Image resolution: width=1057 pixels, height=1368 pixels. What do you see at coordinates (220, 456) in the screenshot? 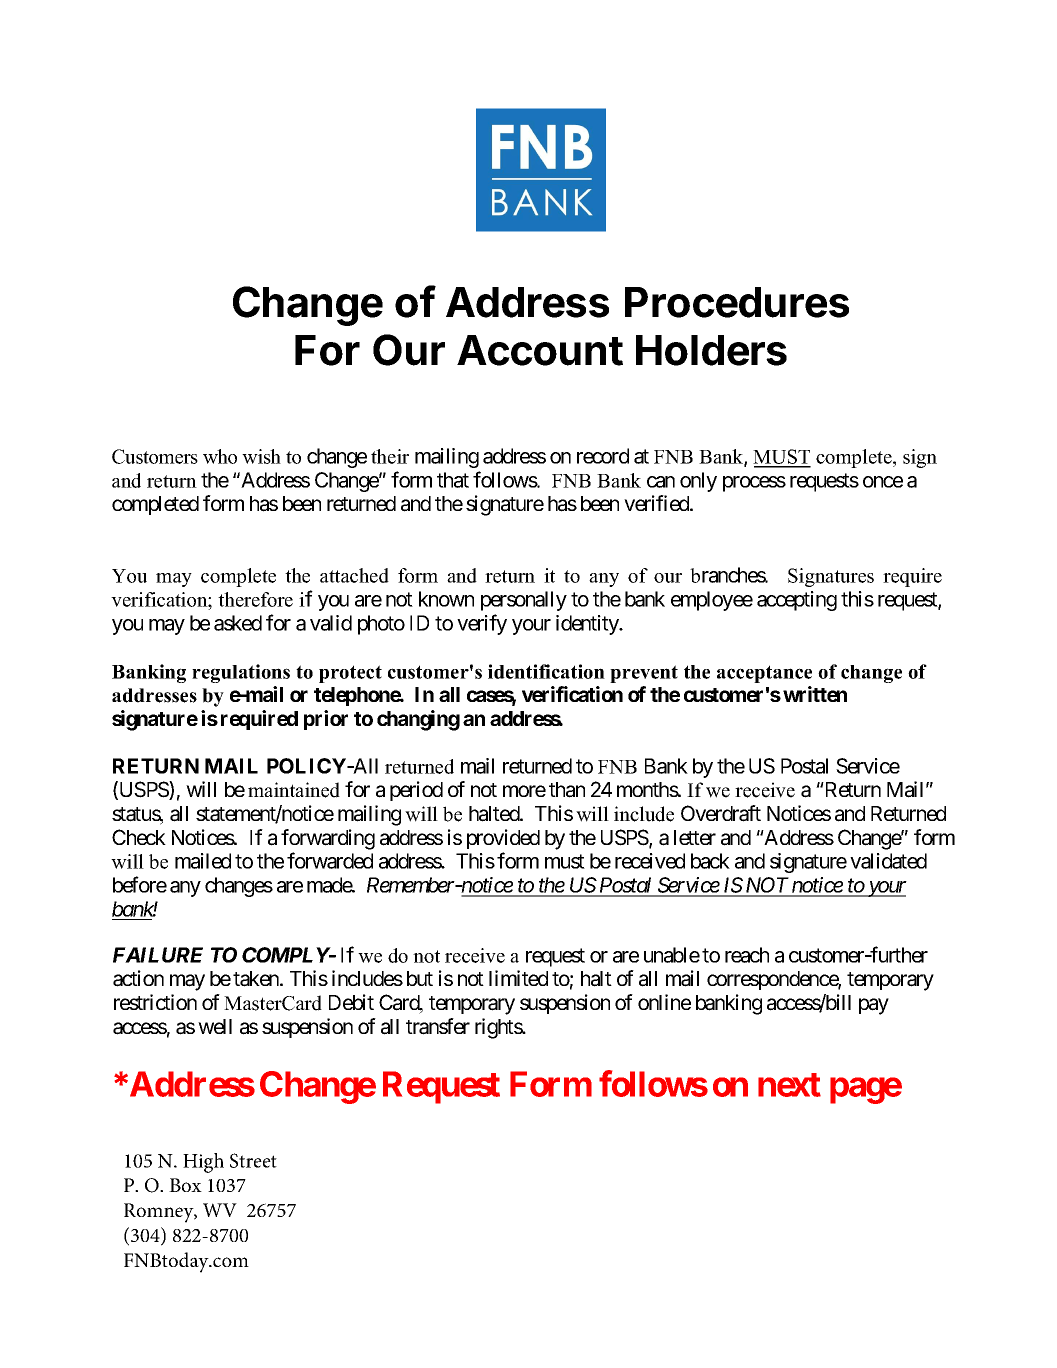
I see `who` at bounding box center [220, 456].
